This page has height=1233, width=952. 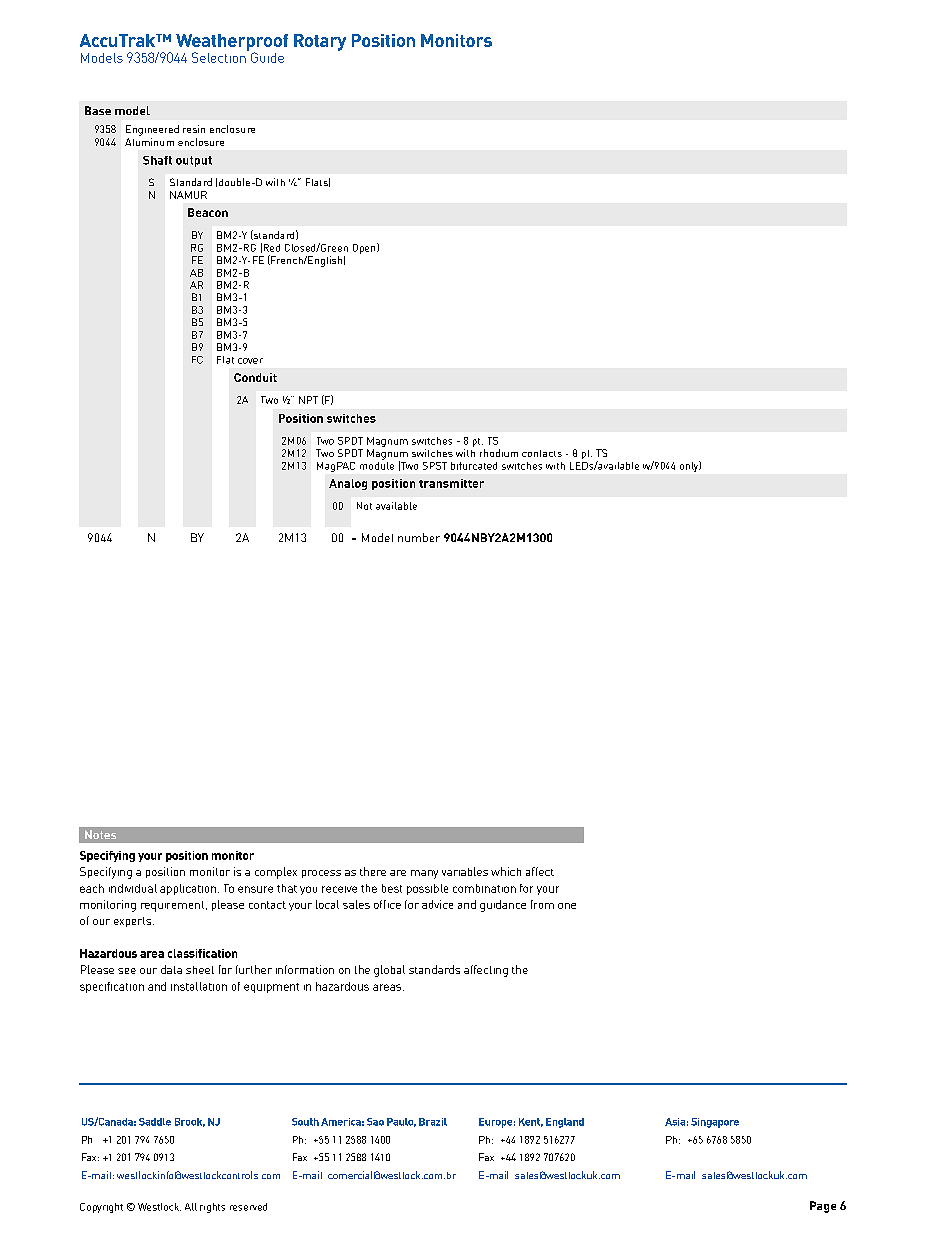 What do you see at coordinates (188, 889) in the page?
I see `application` at bounding box center [188, 889].
